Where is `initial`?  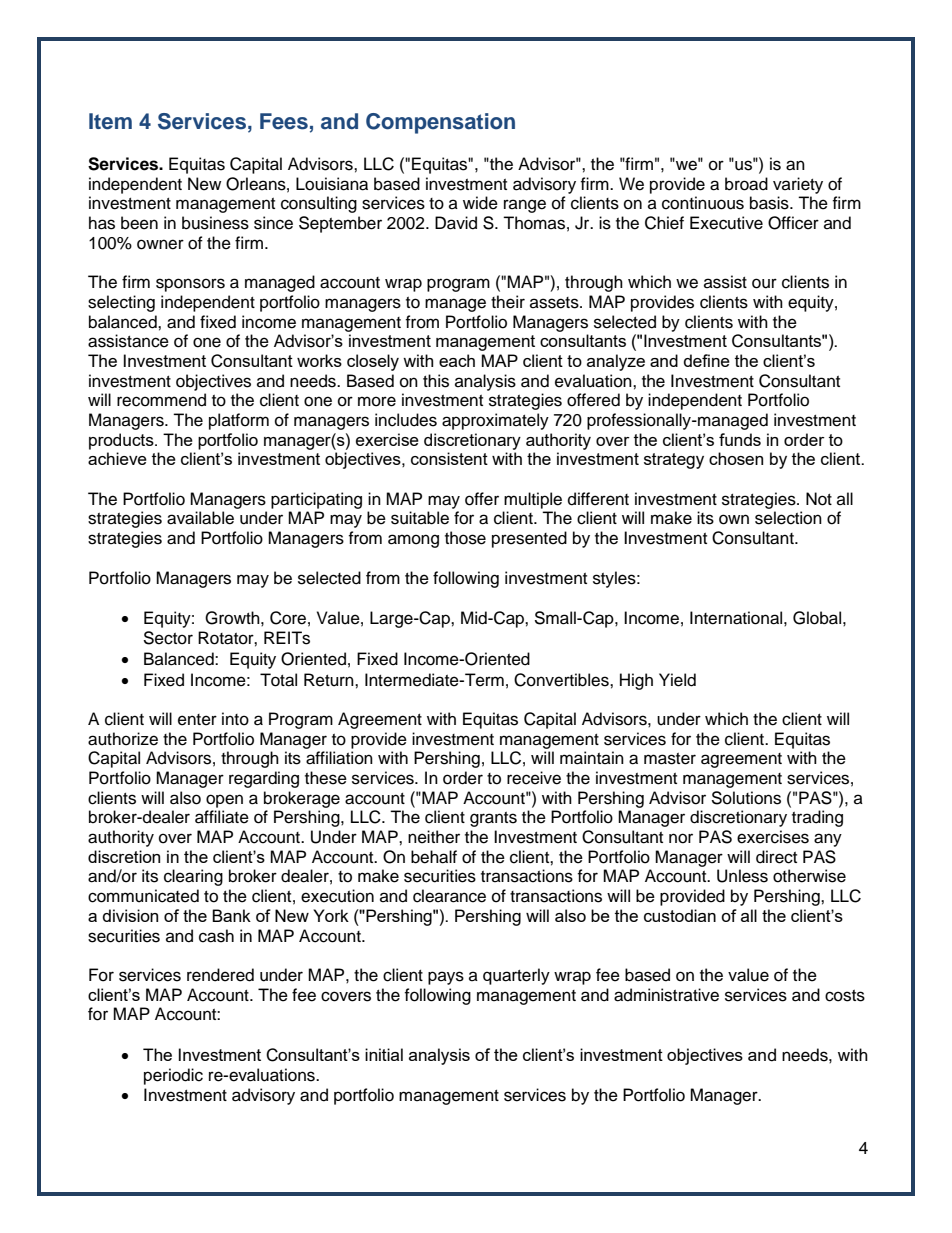
initial is located at coordinates (384, 1054).
